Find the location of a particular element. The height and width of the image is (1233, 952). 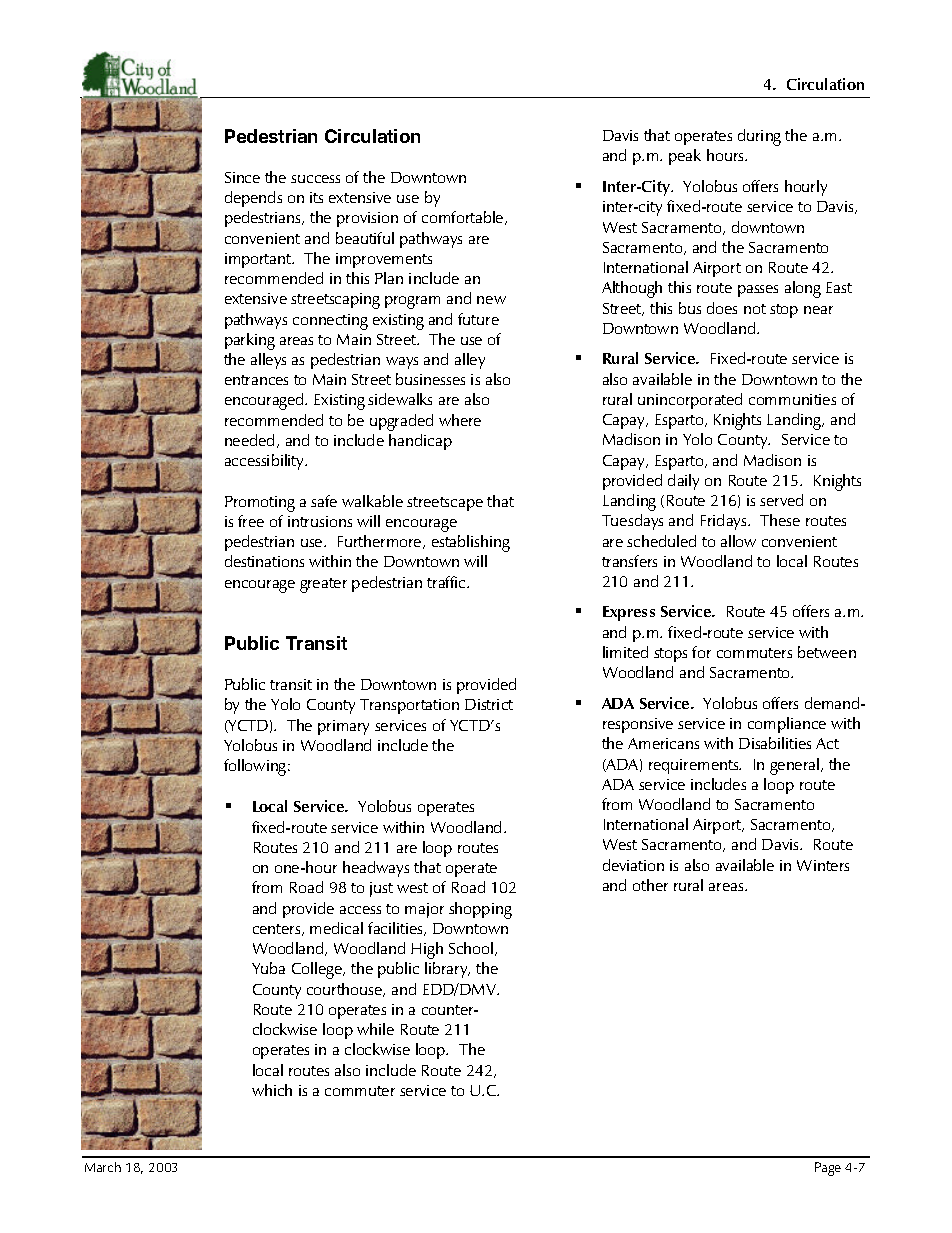

comfortable is located at coordinates (464, 218).
